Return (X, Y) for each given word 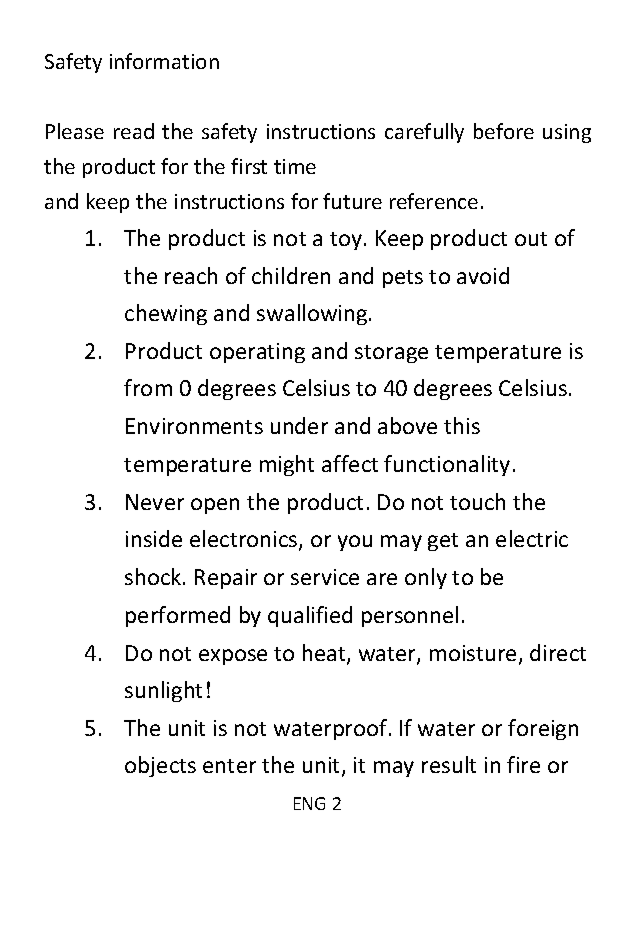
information (164, 61)
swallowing (313, 314)
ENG (309, 803)
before (504, 131)
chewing (166, 314)
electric (532, 538)
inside (154, 538)
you (355, 543)
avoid (483, 275)
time (295, 166)
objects (160, 766)
